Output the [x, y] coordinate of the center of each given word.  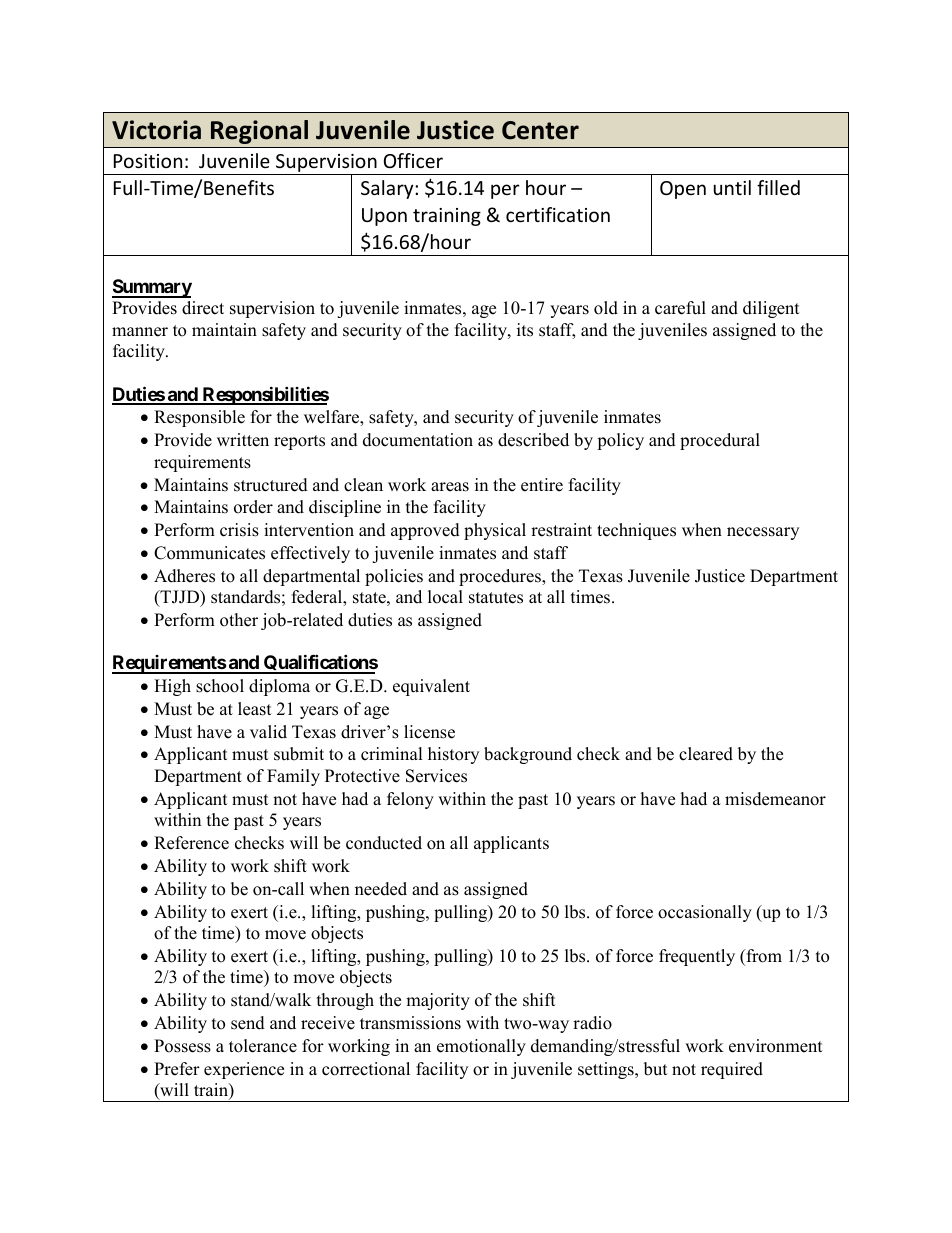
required [732, 1070]
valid [268, 732]
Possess [182, 1046]
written [243, 440]
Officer [413, 160]
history [453, 755]
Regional [259, 132]
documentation [418, 440]
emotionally [481, 1047]
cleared [706, 754]
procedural [720, 441]
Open [683, 190]
